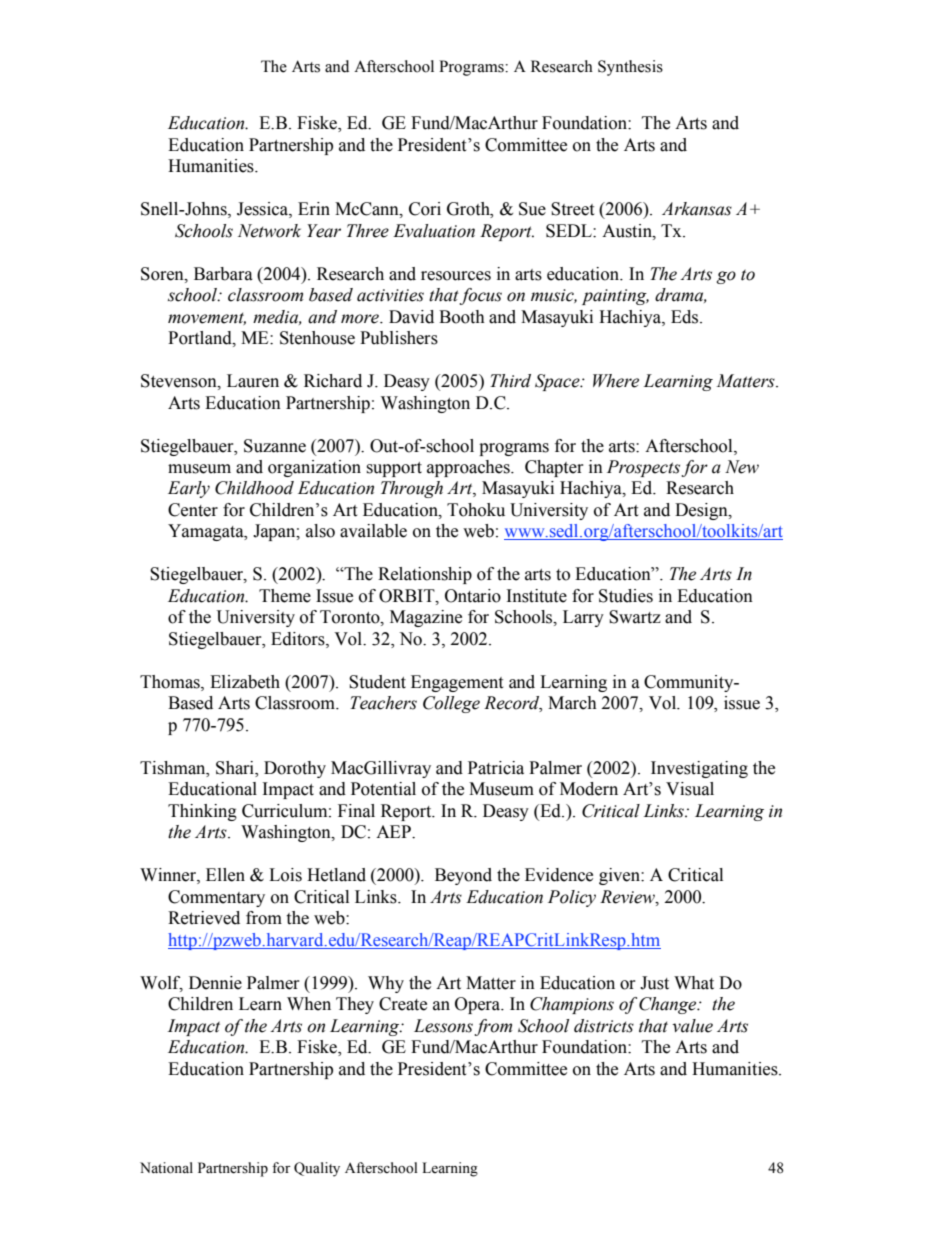  I want to click on Synthesis, so click(630, 68).
